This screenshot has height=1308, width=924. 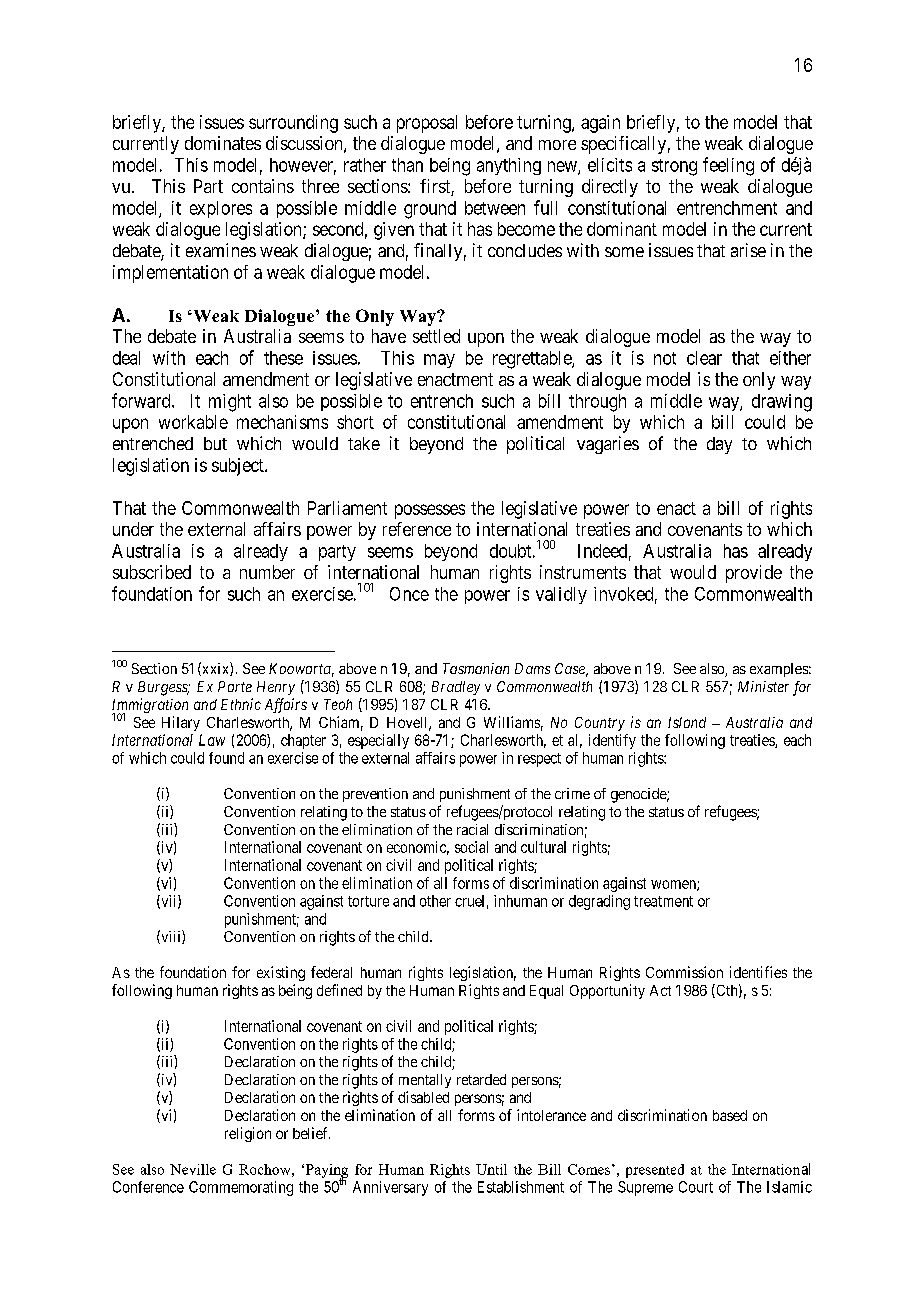 What do you see at coordinates (719, 445) in the screenshot?
I see `day` at bounding box center [719, 445].
